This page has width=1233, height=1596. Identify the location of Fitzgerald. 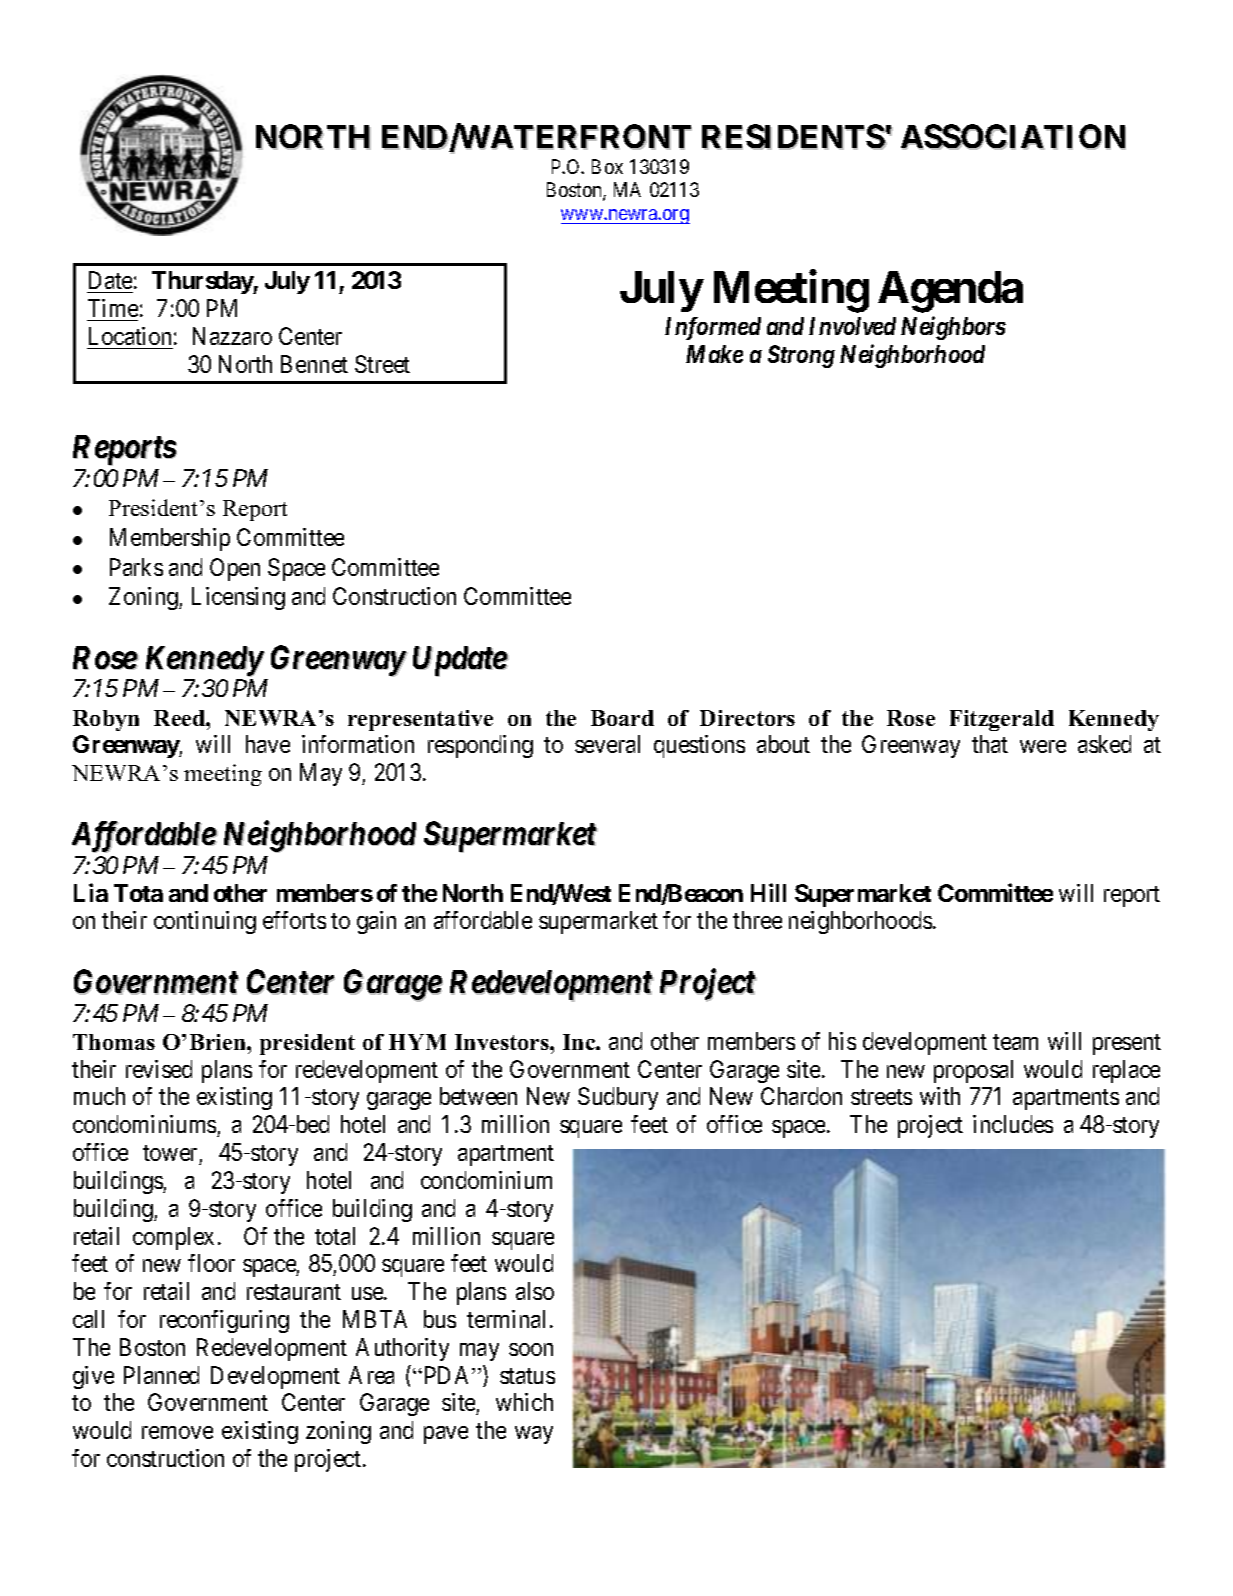
(1002, 720).
